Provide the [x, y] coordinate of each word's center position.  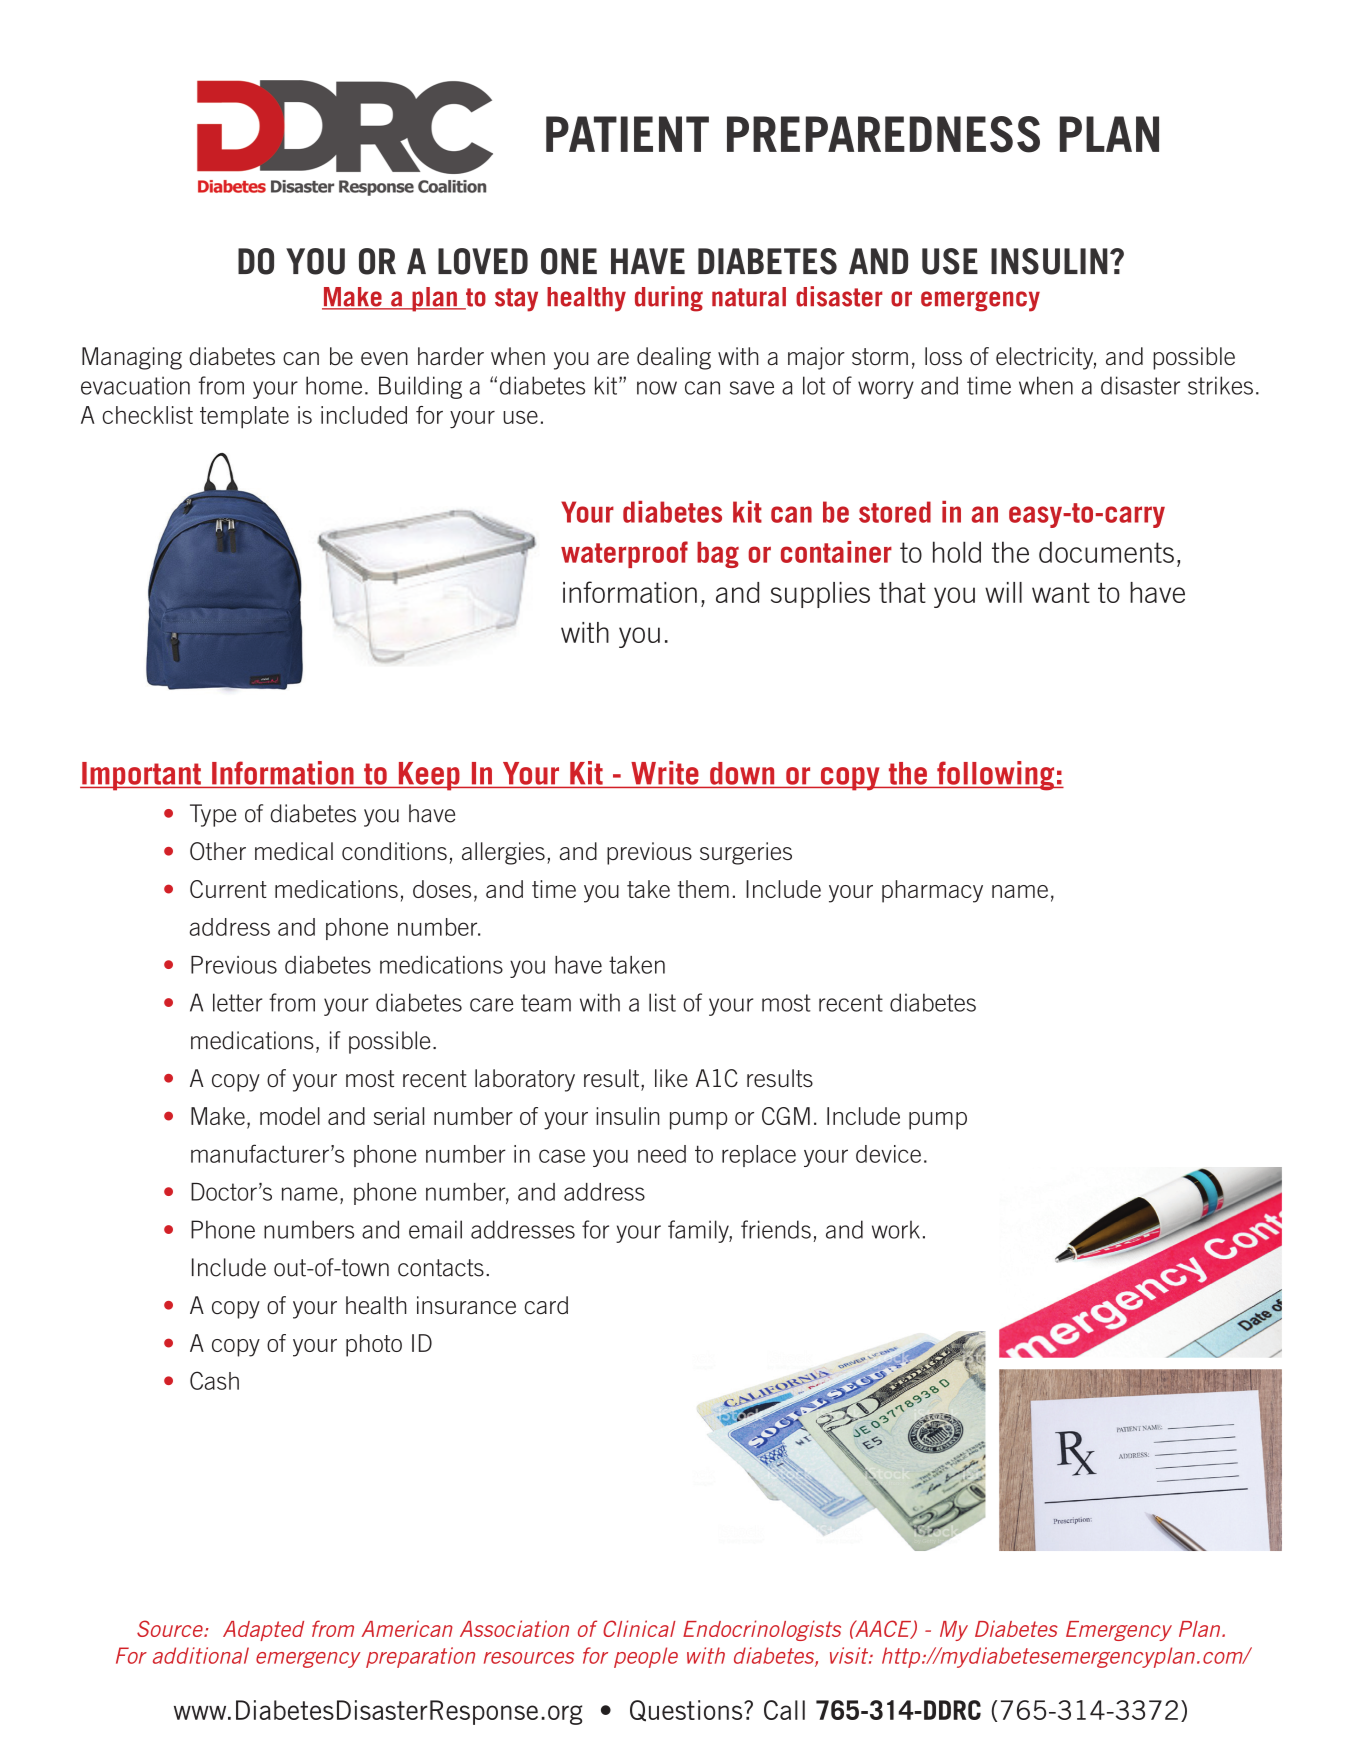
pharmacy [932, 891]
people [646, 1657]
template [244, 417]
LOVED [483, 261]
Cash [214, 1380]
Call [784, 1710]
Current [228, 889]
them [703, 889]
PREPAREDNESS [883, 134]
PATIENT [627, 134]
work [896, 1229]
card [546, 1305]
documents [1106, 552]
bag [718, 555]
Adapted [263, 1631]
